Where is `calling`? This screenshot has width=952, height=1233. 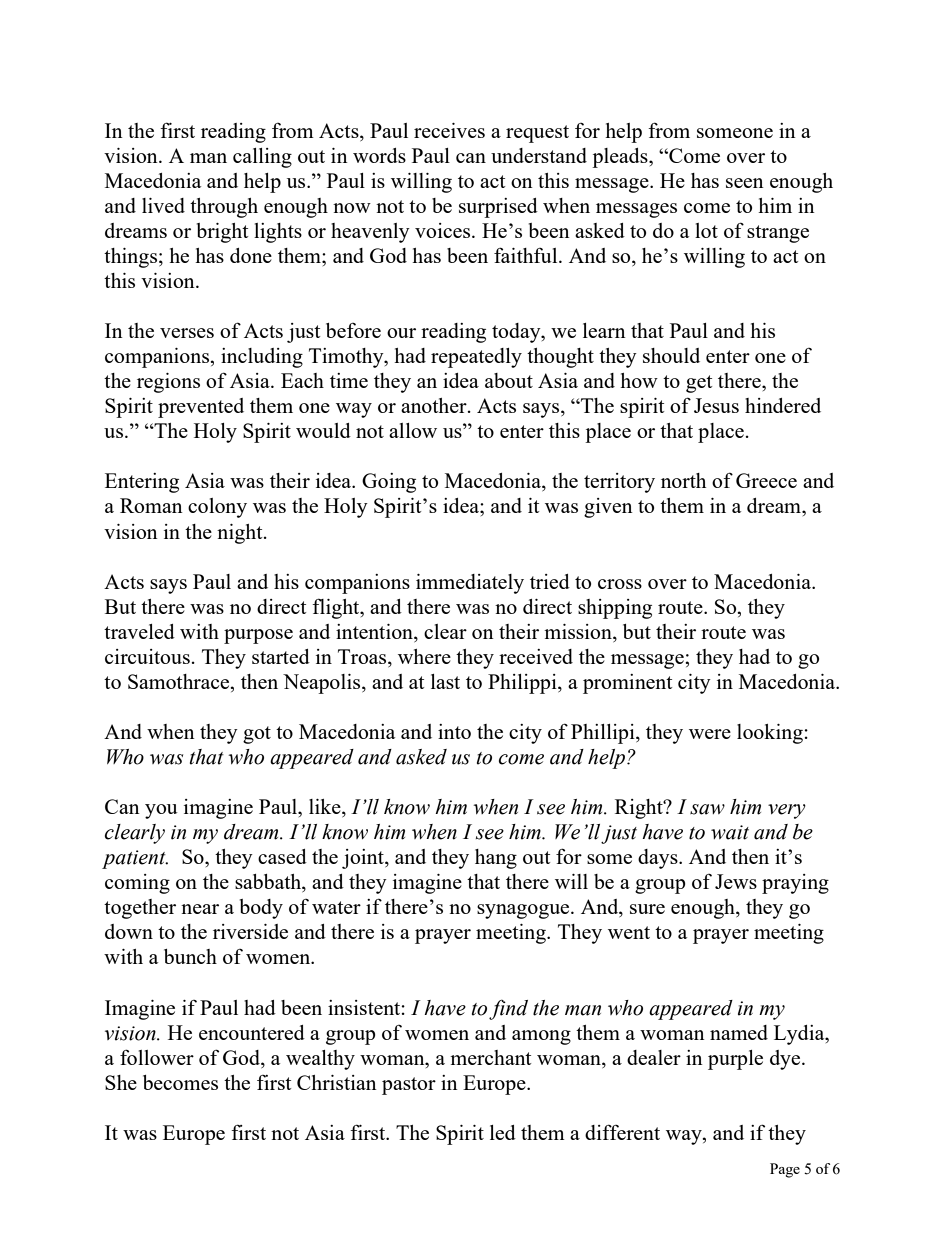 calling is located at coordinates (262, 158).
